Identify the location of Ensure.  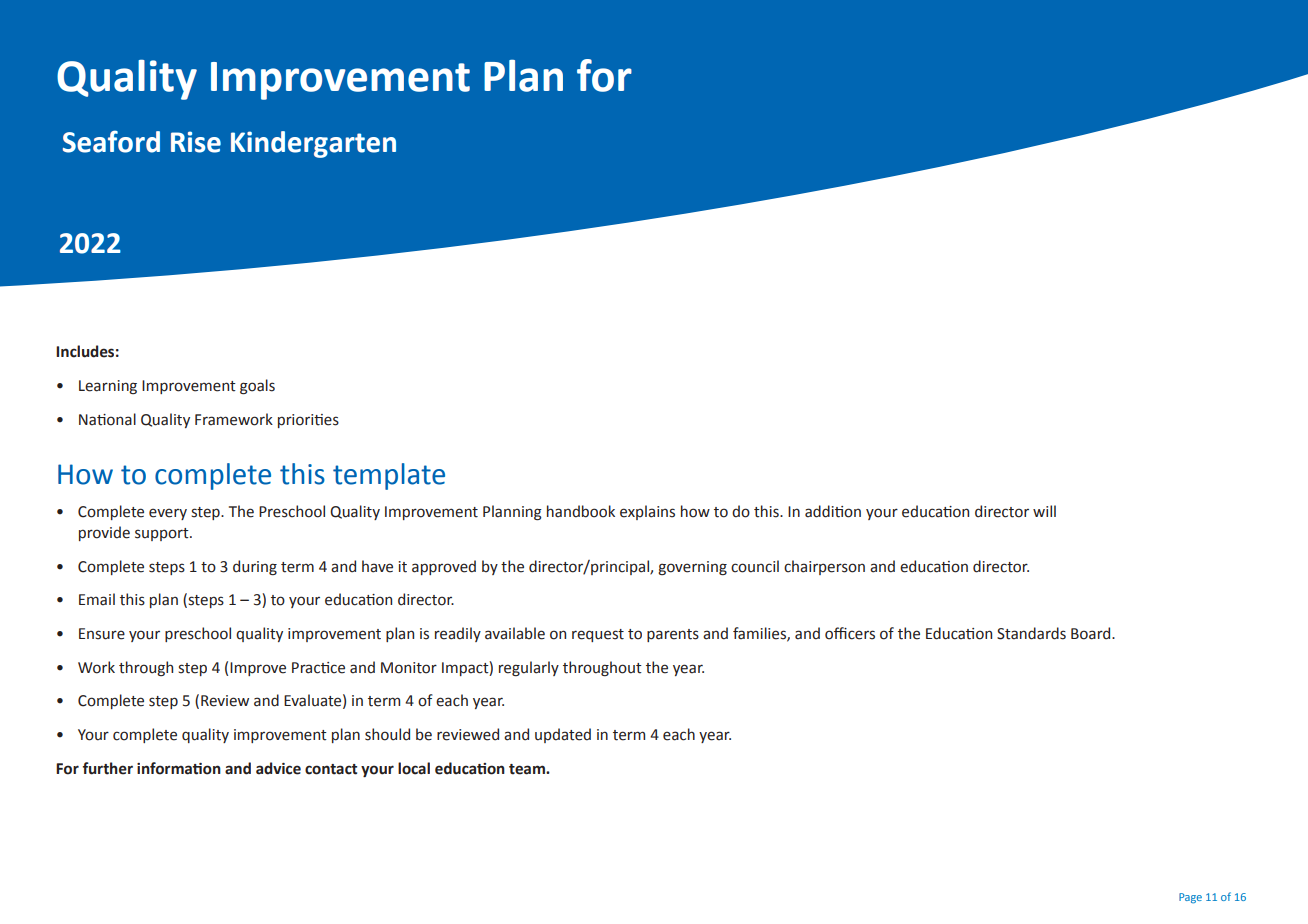
(102, 634).
